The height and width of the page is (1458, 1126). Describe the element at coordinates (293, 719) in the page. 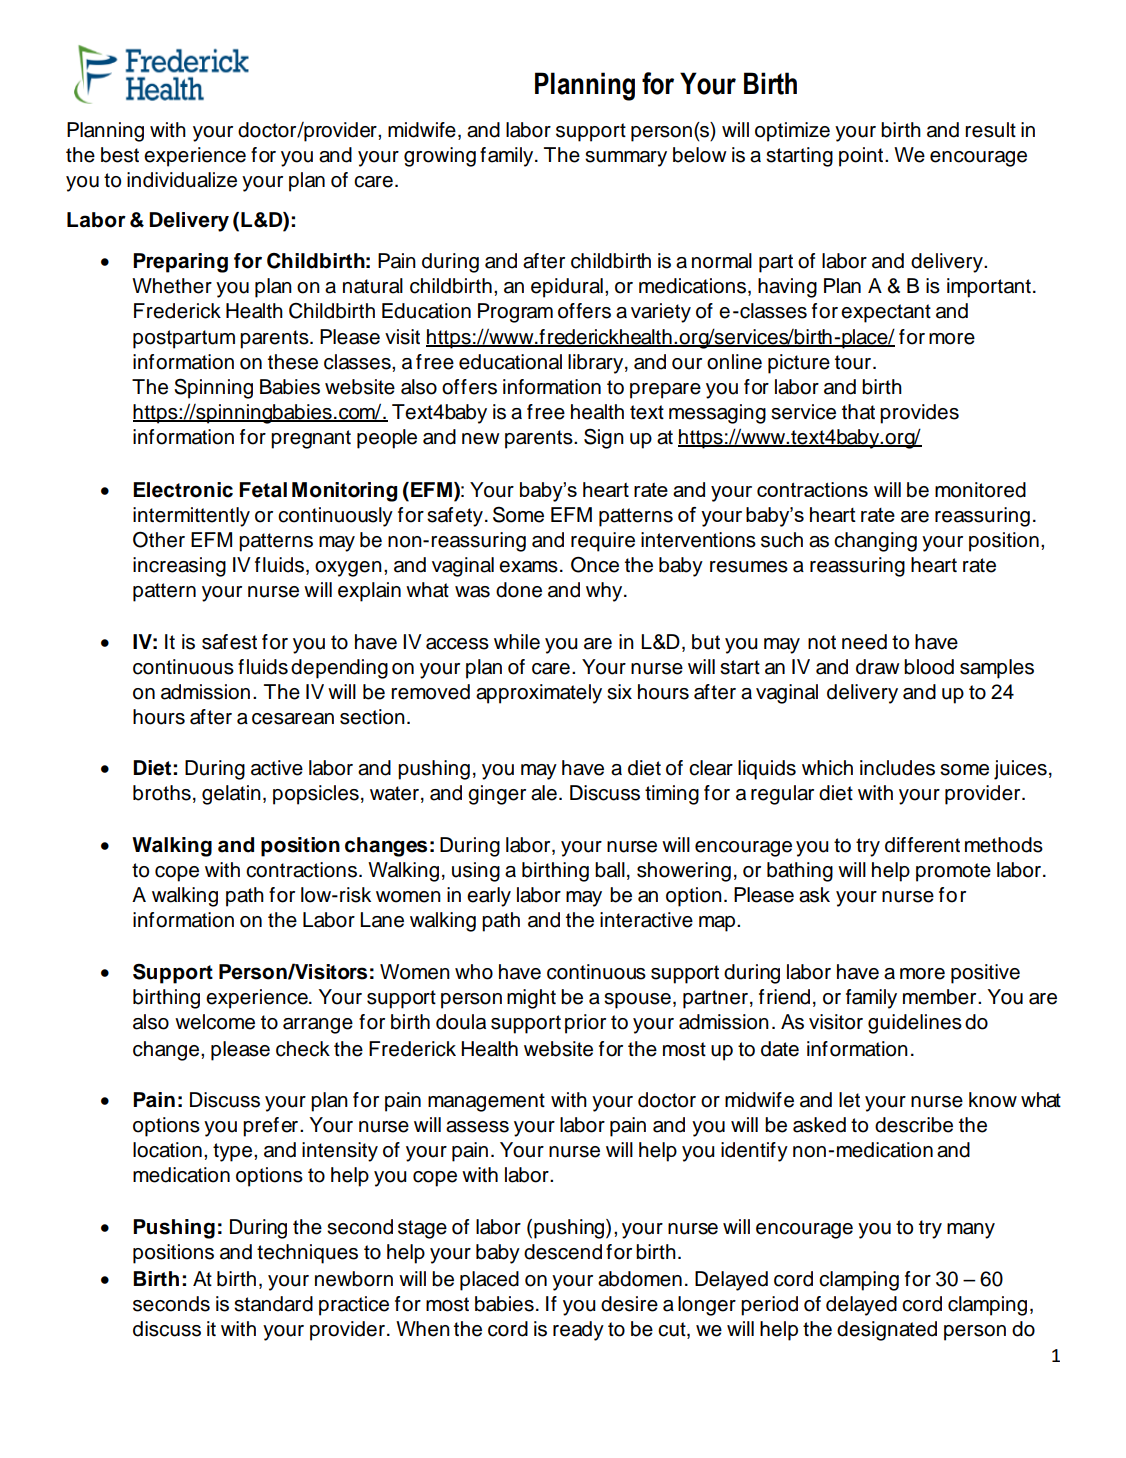

I see `cesarean` at that location.
